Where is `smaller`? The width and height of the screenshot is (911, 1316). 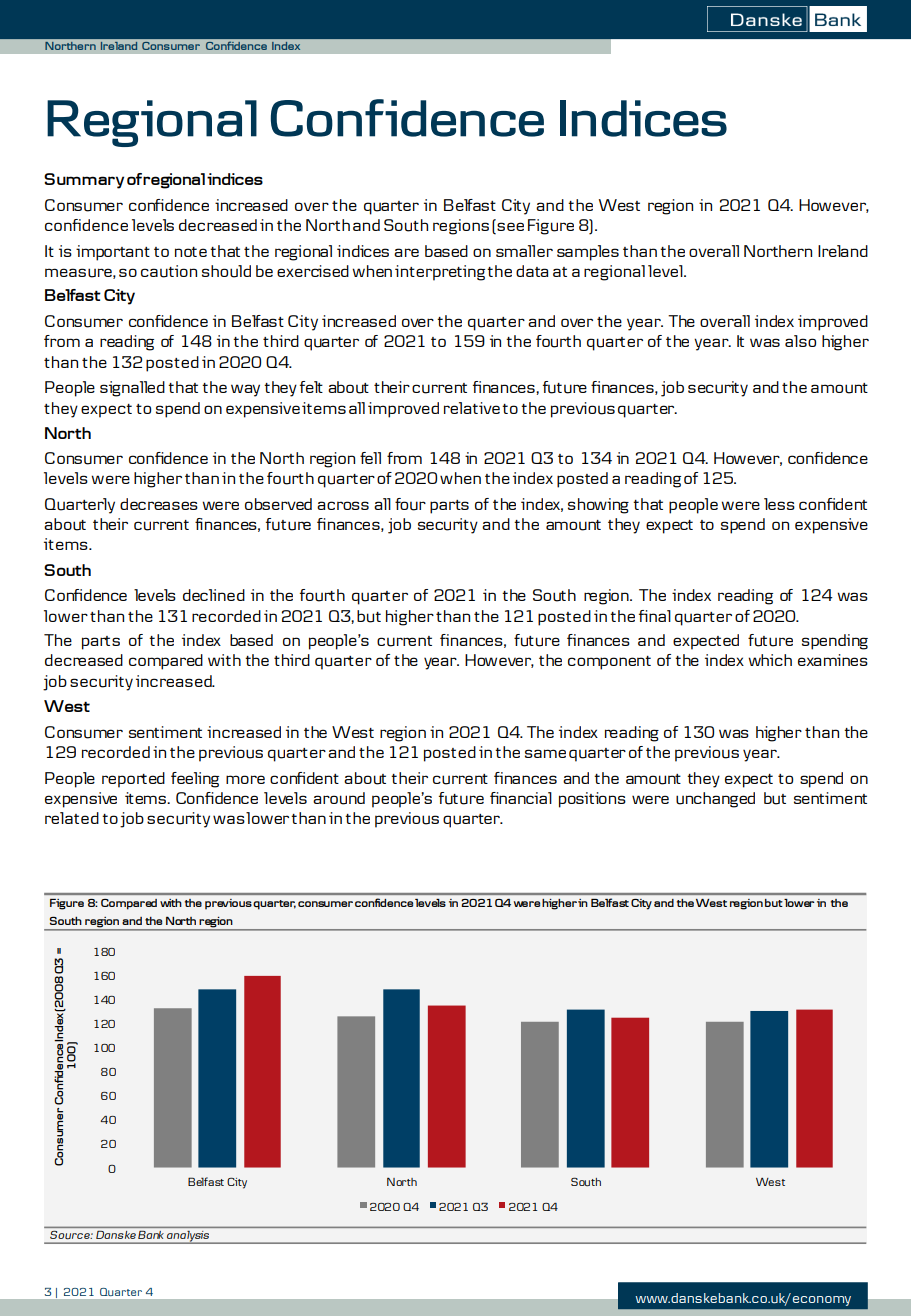
smaller is located at coordinates (524, 251).
